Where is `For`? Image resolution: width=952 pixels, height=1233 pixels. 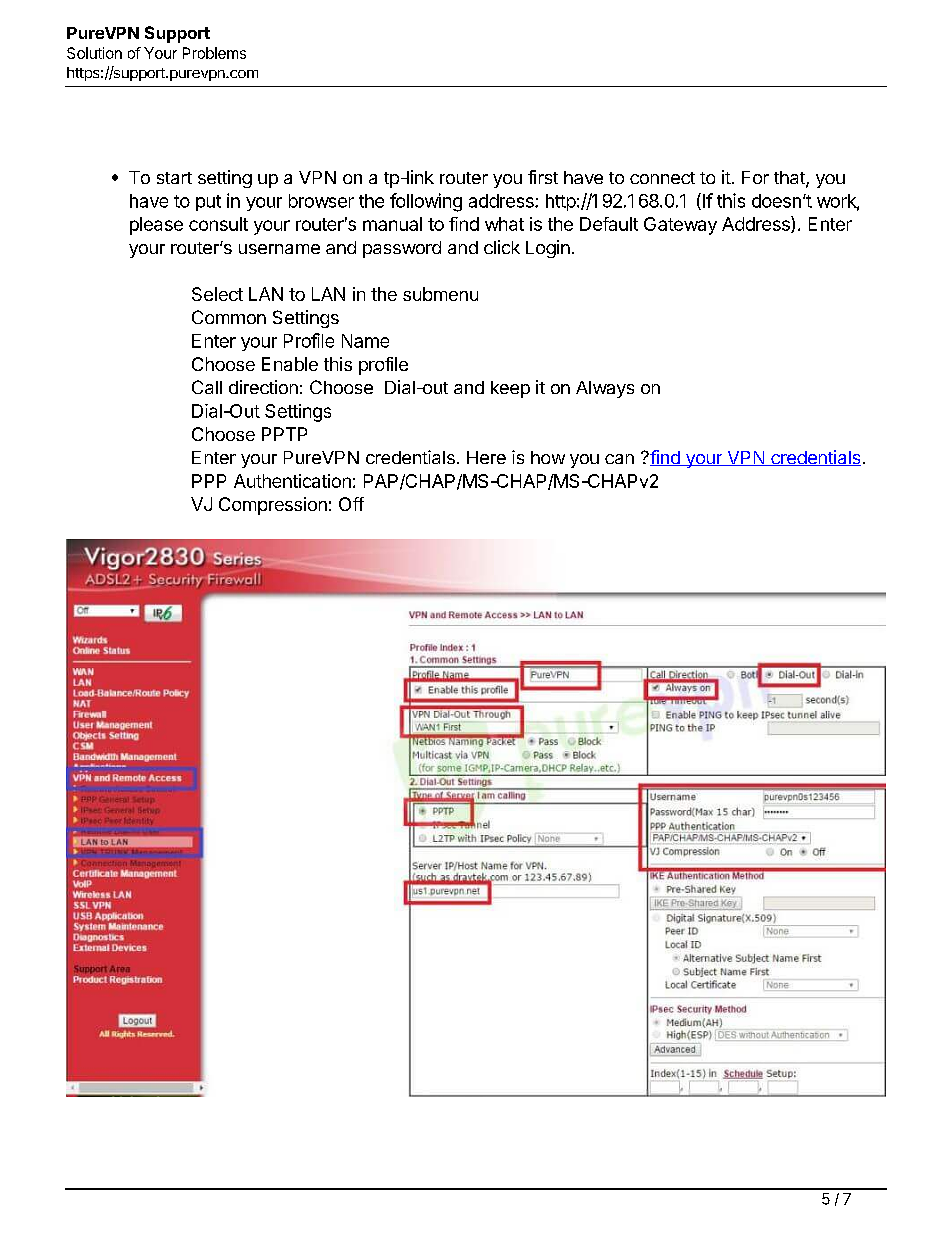
For is located at coordinates (755, 177).
